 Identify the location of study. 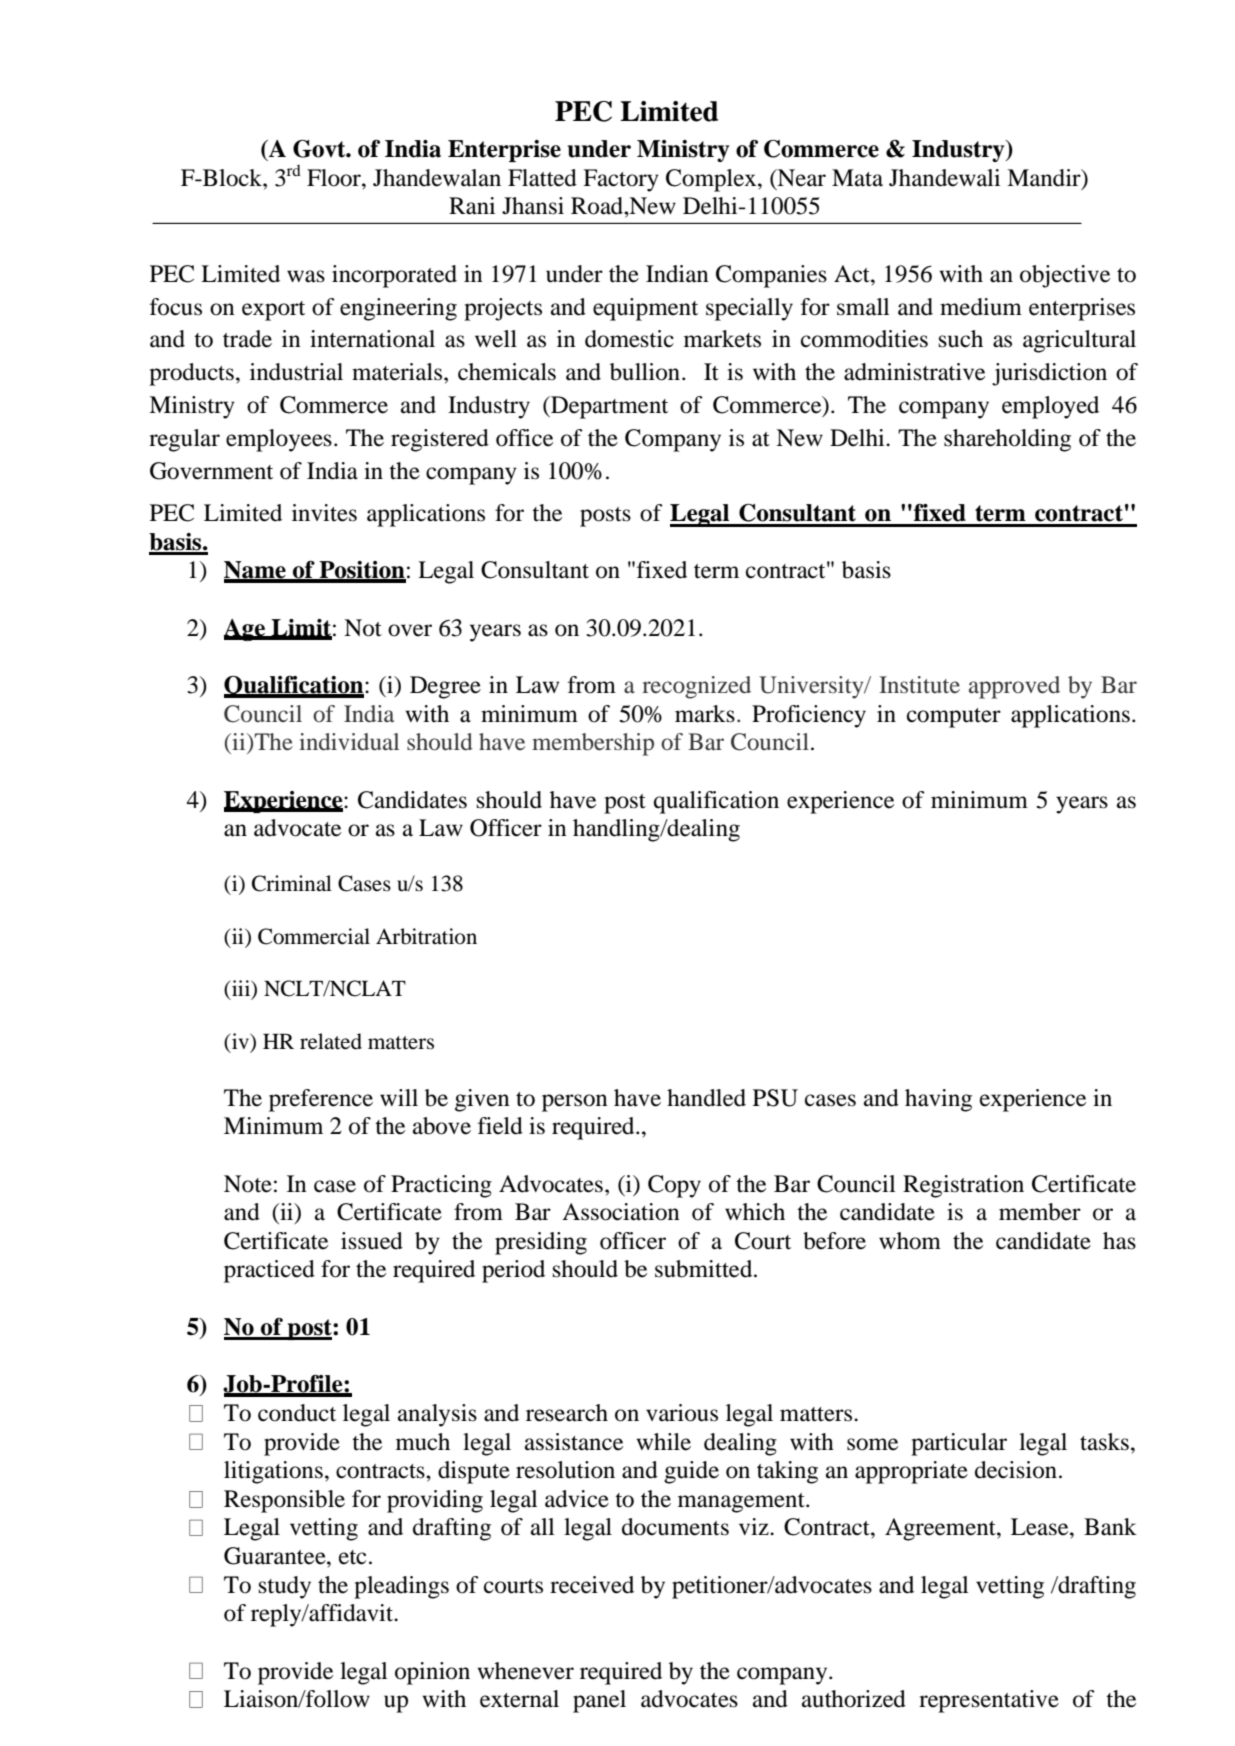
(285, 1587).
